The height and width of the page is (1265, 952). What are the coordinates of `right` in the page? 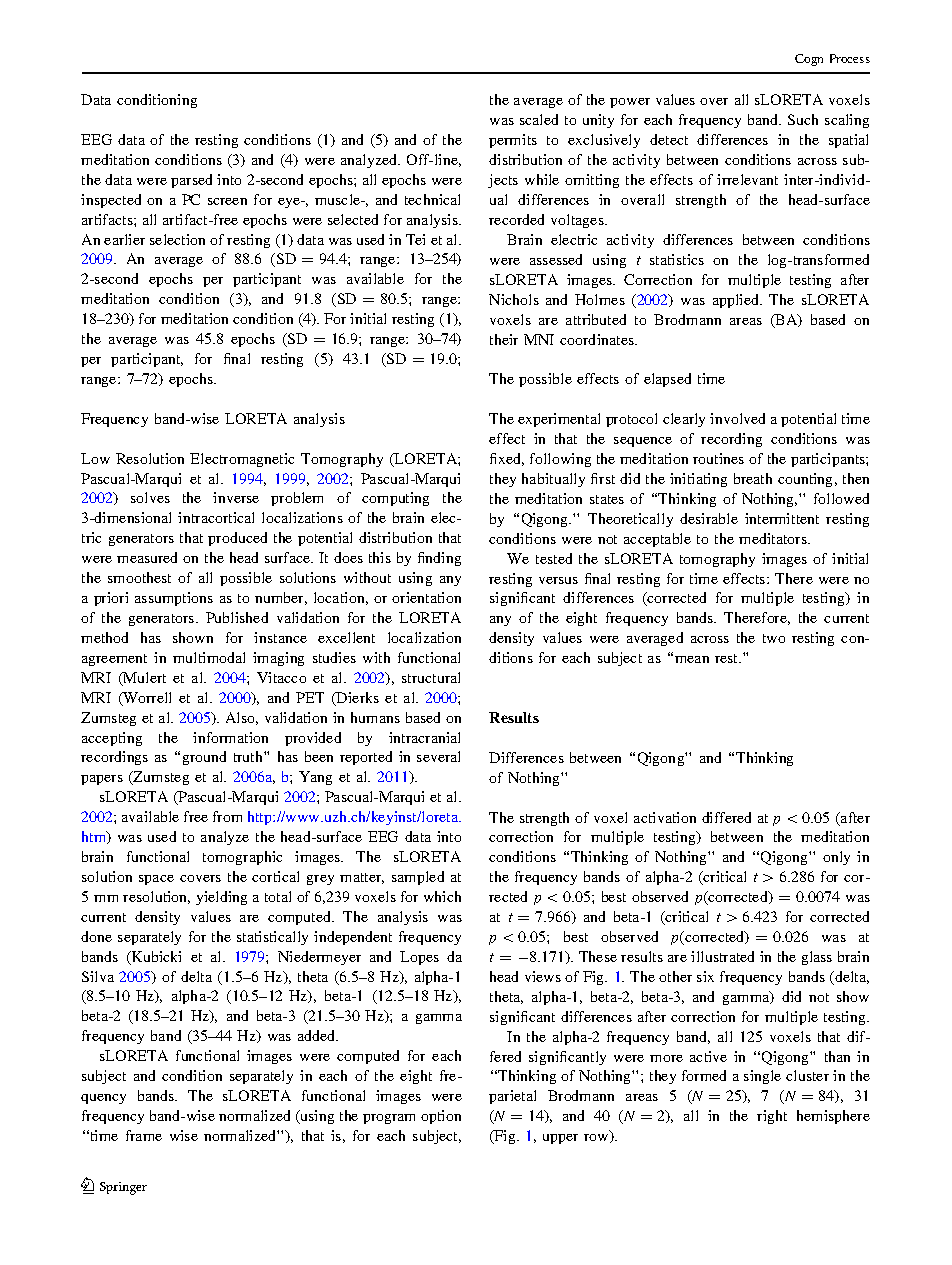 It's located at (772, 1117).
